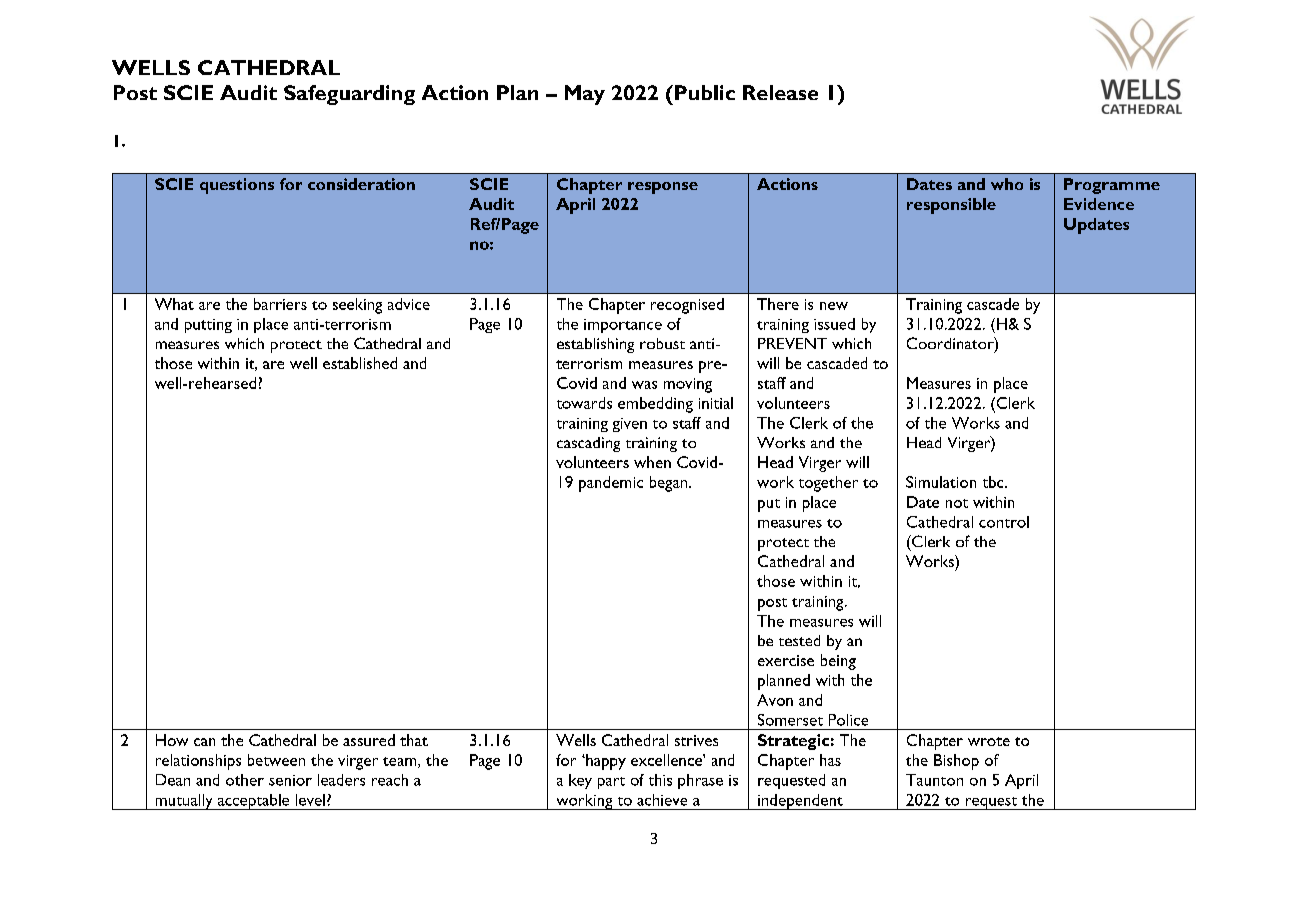  Describe the element at coordinates (1007, 184) in the image. I see `who` at that location.
